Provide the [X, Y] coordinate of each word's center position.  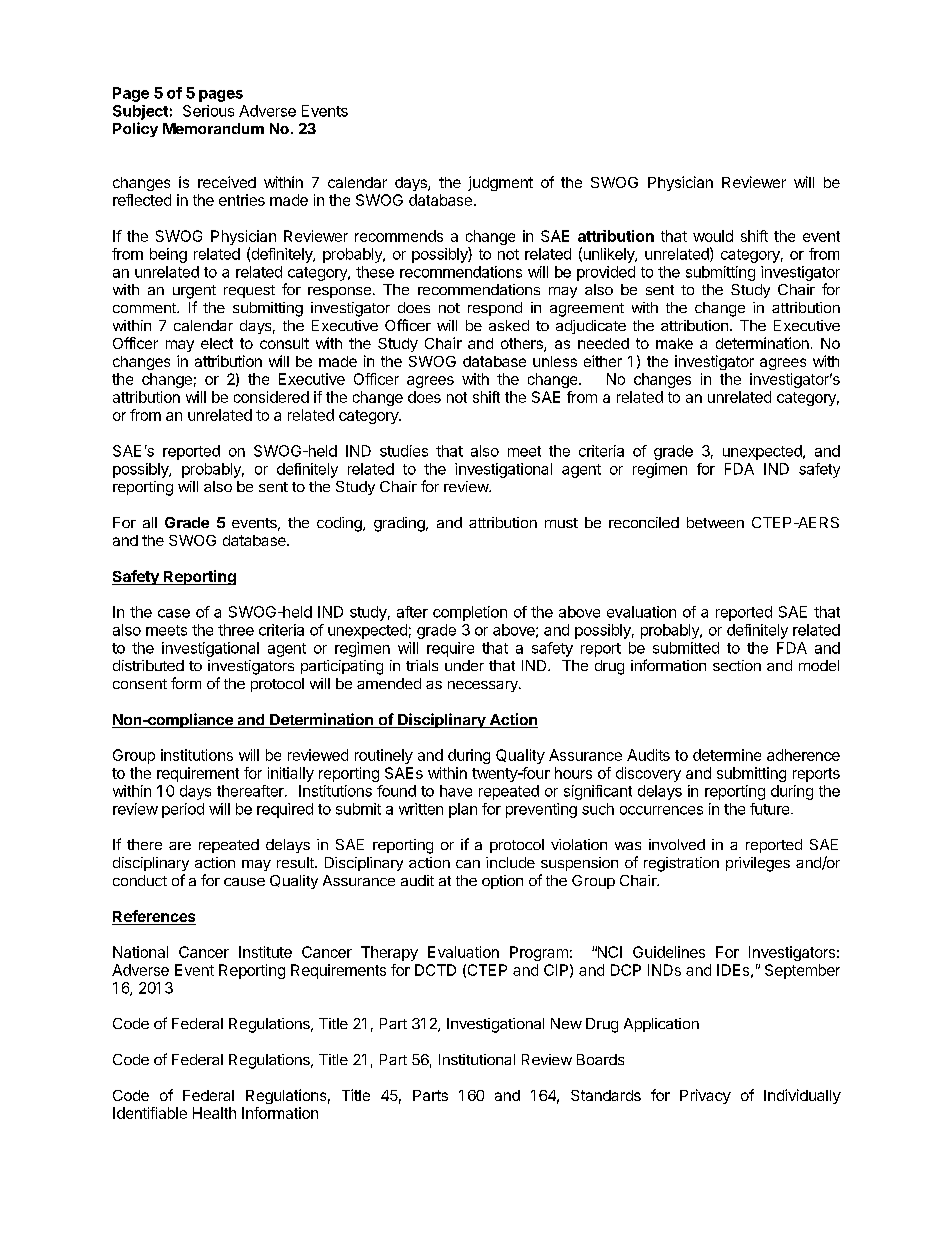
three [236, 630]
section [737, 665]
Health [214, 1113]
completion [470, 613]
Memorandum [213, 128]
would [713, 236]
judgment [500, 183]
